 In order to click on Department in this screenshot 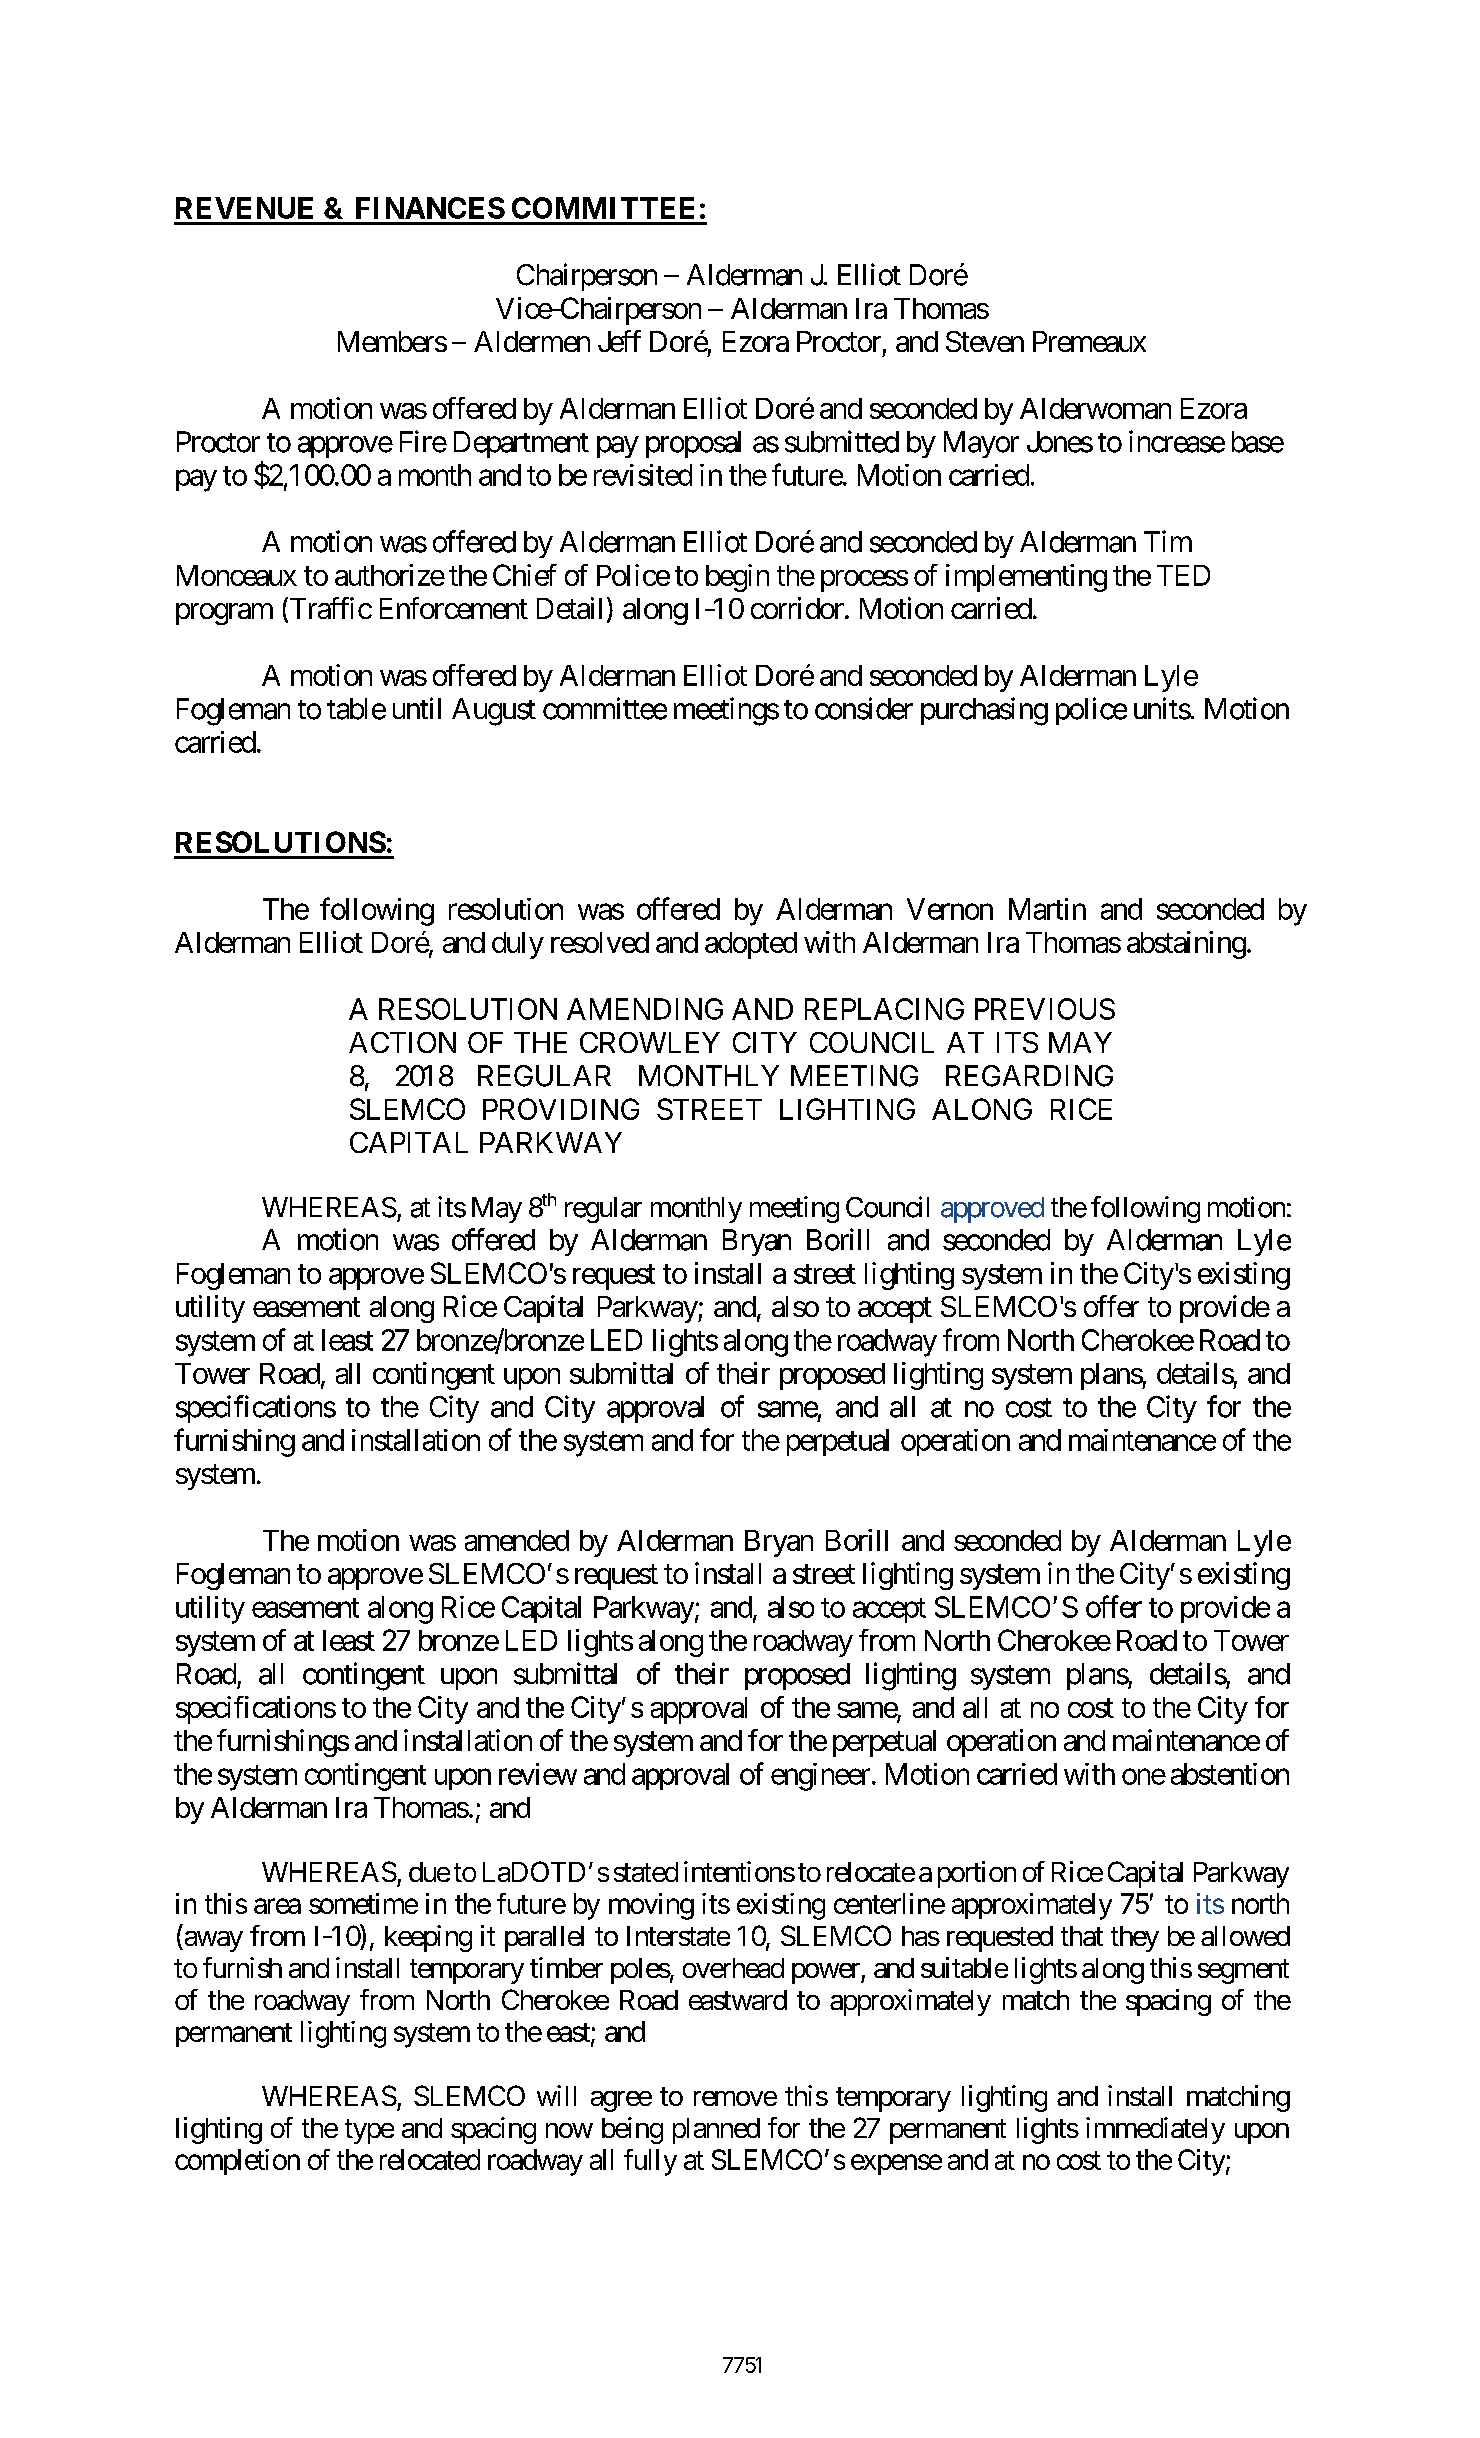, I will do `click(521, 444)`.
